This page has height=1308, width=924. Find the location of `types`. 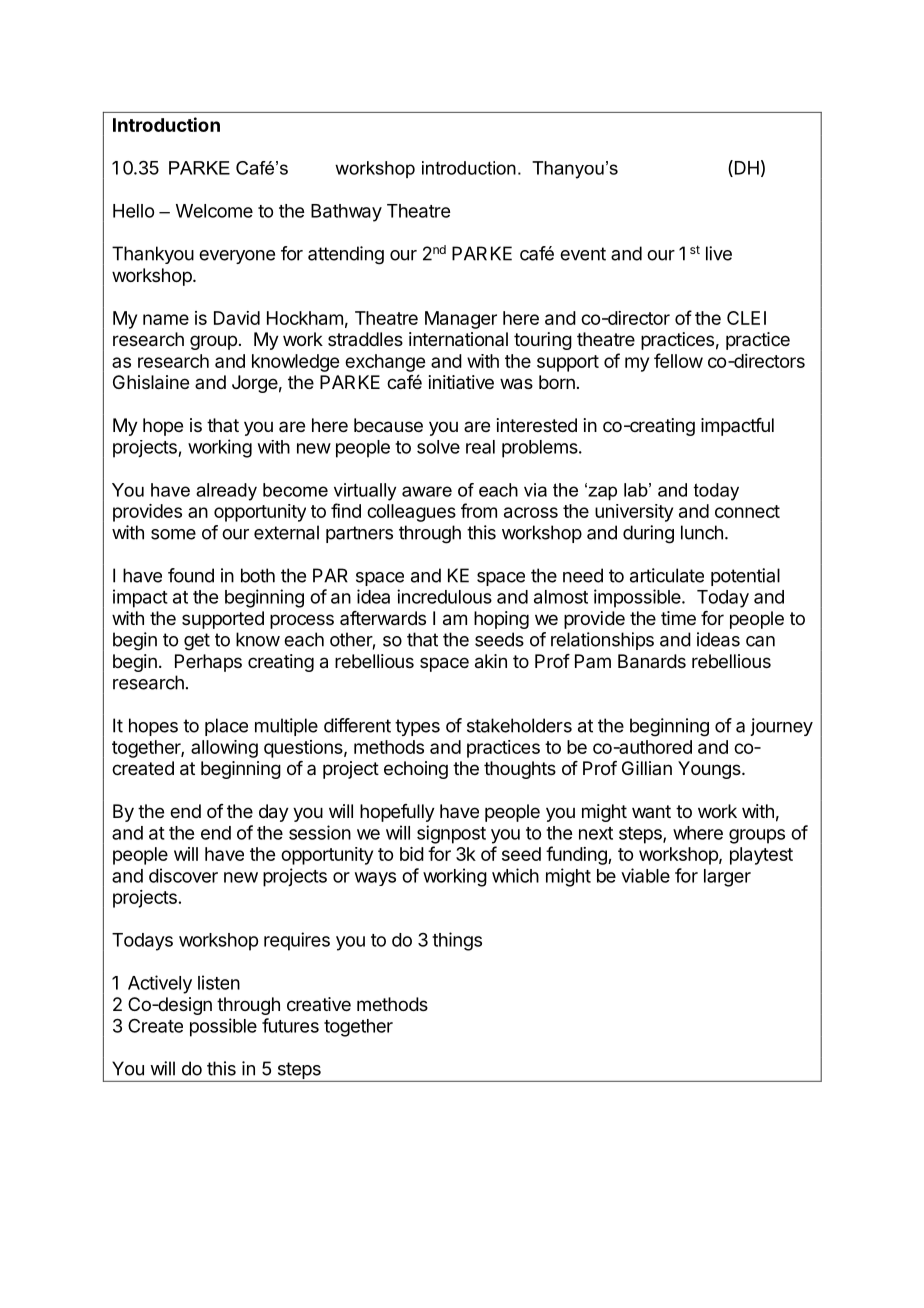

types is located at coordinates (417, 727).
